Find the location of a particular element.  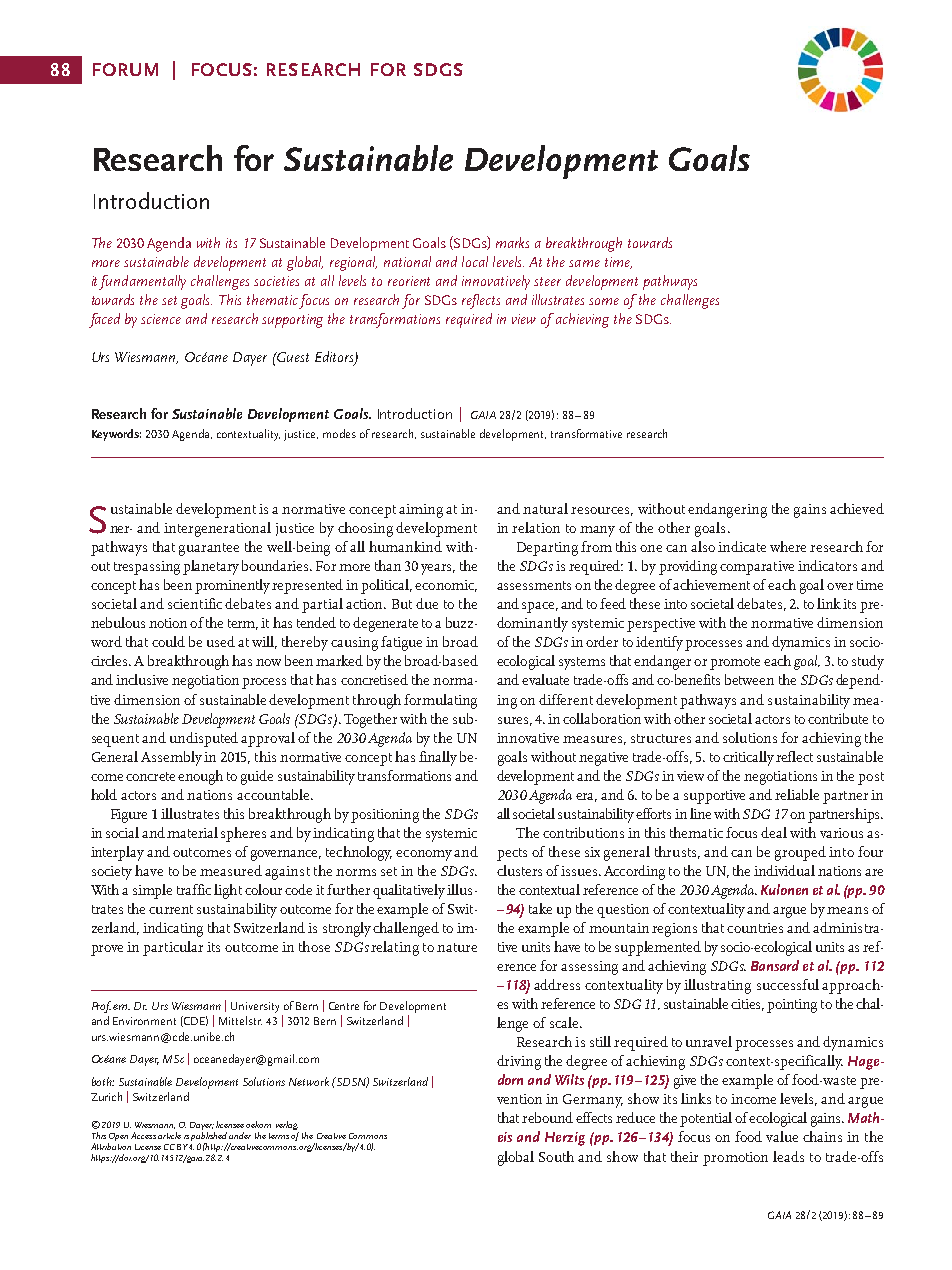

value is located at coordinates (782, 1136).
